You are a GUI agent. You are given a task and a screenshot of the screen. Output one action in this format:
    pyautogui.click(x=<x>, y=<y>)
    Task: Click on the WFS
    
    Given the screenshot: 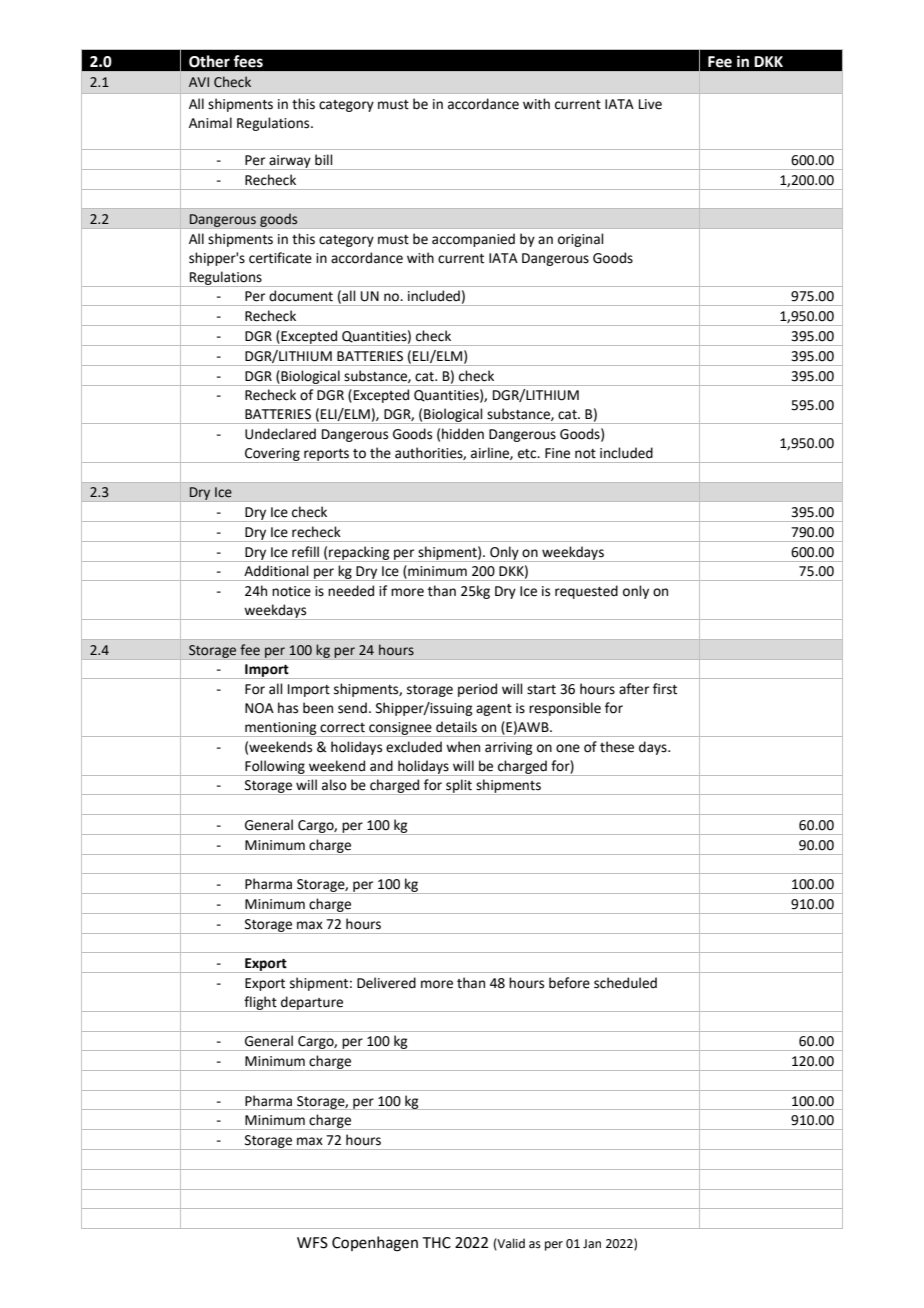 What is the action you would take?
    pyautogui.click(x=312, y=1243)
